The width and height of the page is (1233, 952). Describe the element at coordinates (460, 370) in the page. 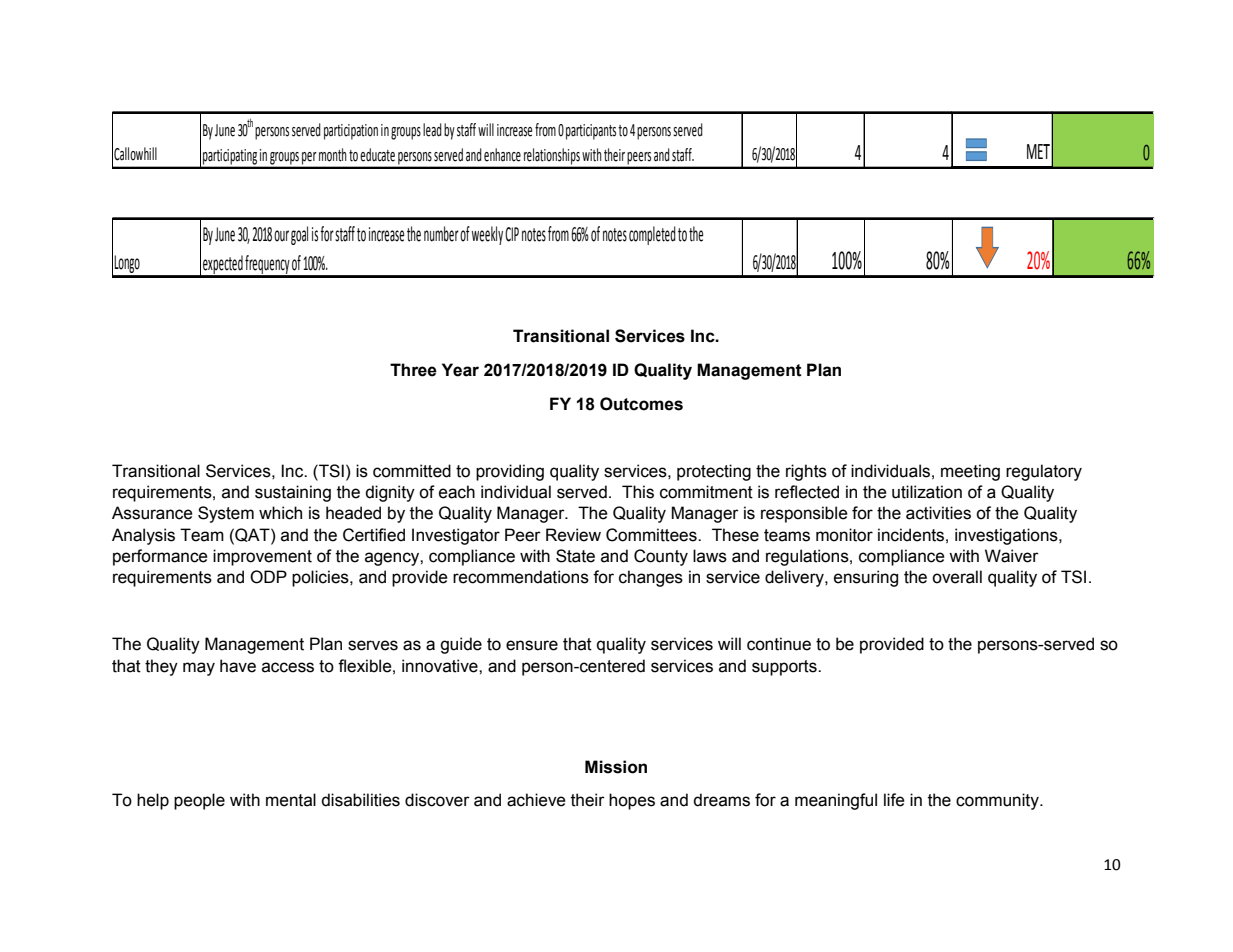

I see `Year` at that location.
